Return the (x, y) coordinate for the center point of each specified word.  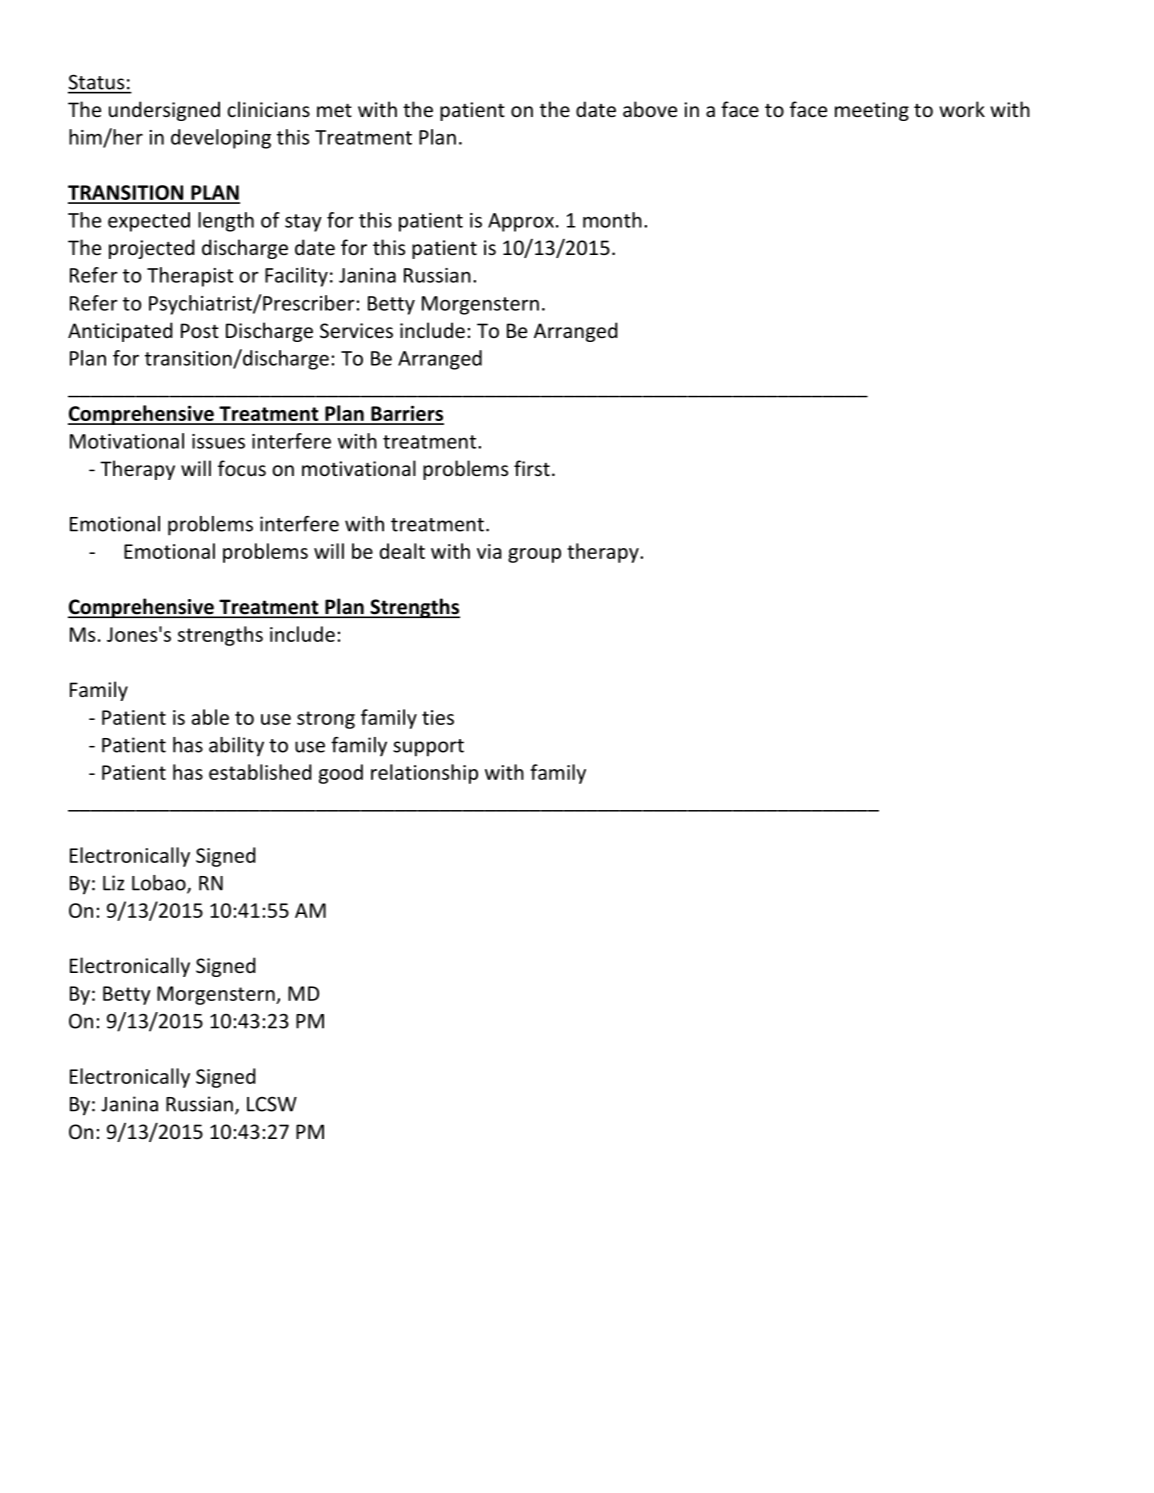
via (489, 551)
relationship (424, 774)
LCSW (272, 1104)
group (534, 555)
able (210, 717)
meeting (872, 111)
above (650, 109)
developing (221, 139)
